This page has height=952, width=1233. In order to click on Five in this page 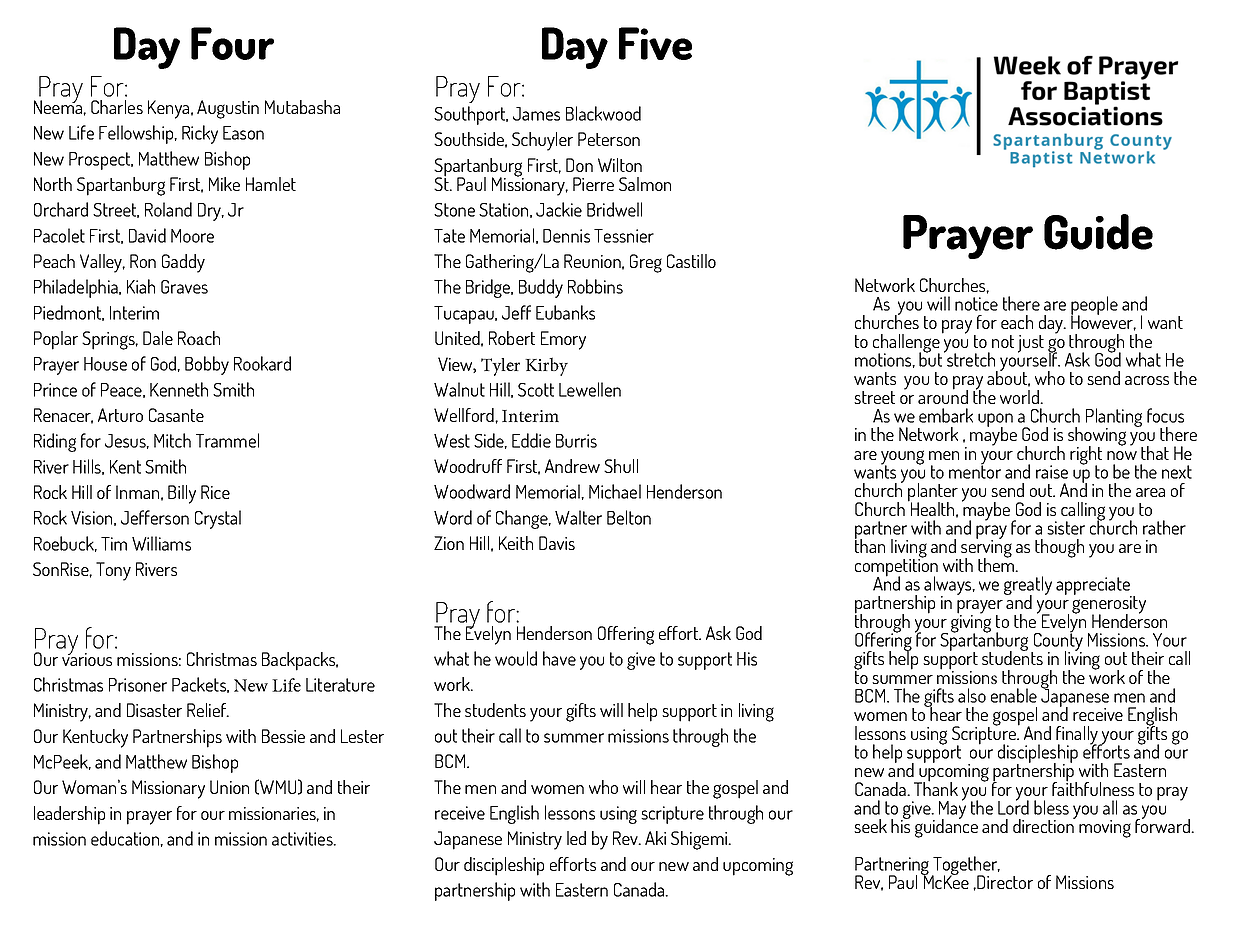, I will do `click(655, 43)`.
